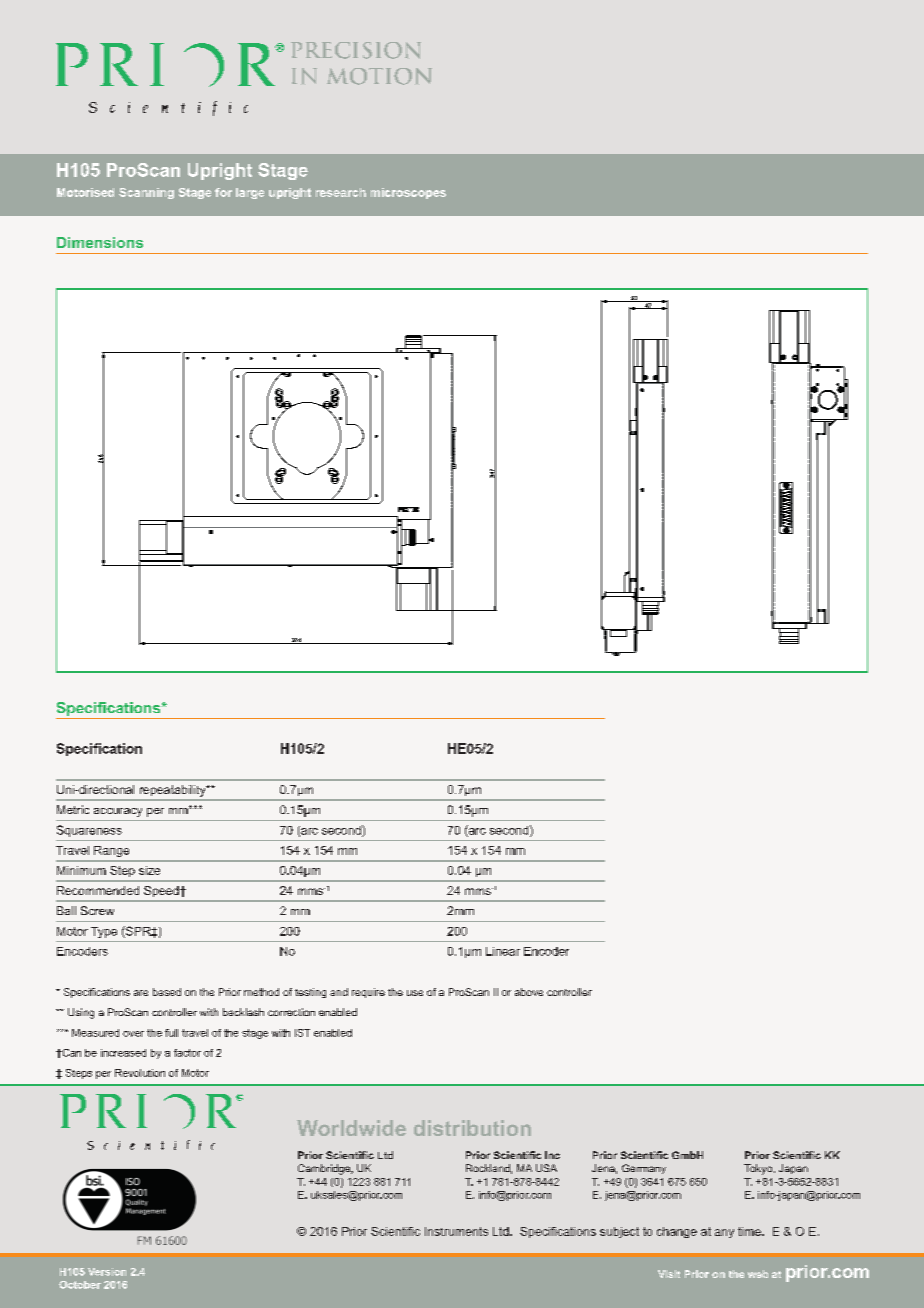  What do you see at coordinates (503, 951) in the image?
I see `Linear` at bounding box center [503, 951].
